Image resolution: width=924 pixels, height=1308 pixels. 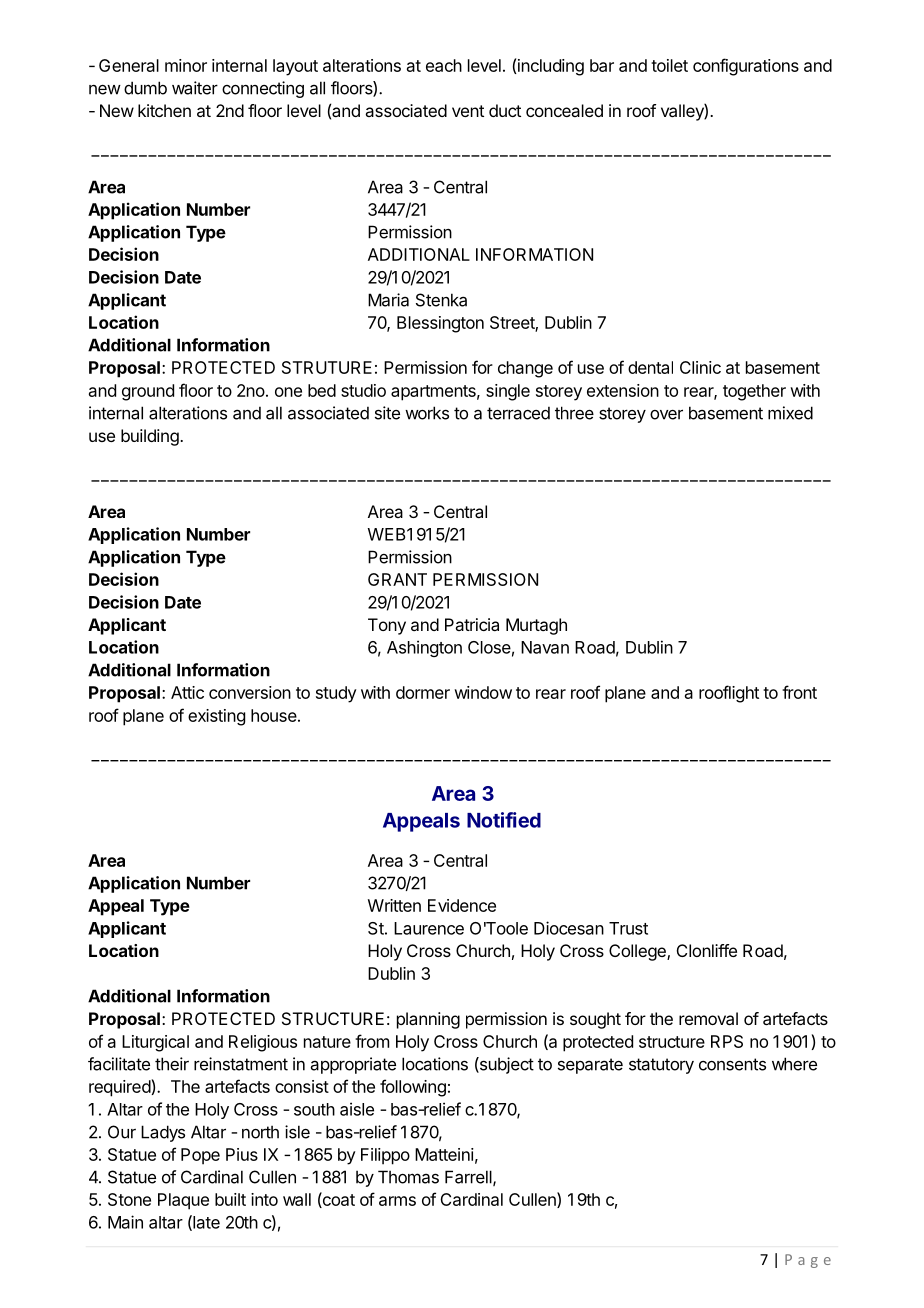 What do you see at coordinates (155, 1043) in the image?
I see `Liturgical` at bounding box center [155, 1043].
